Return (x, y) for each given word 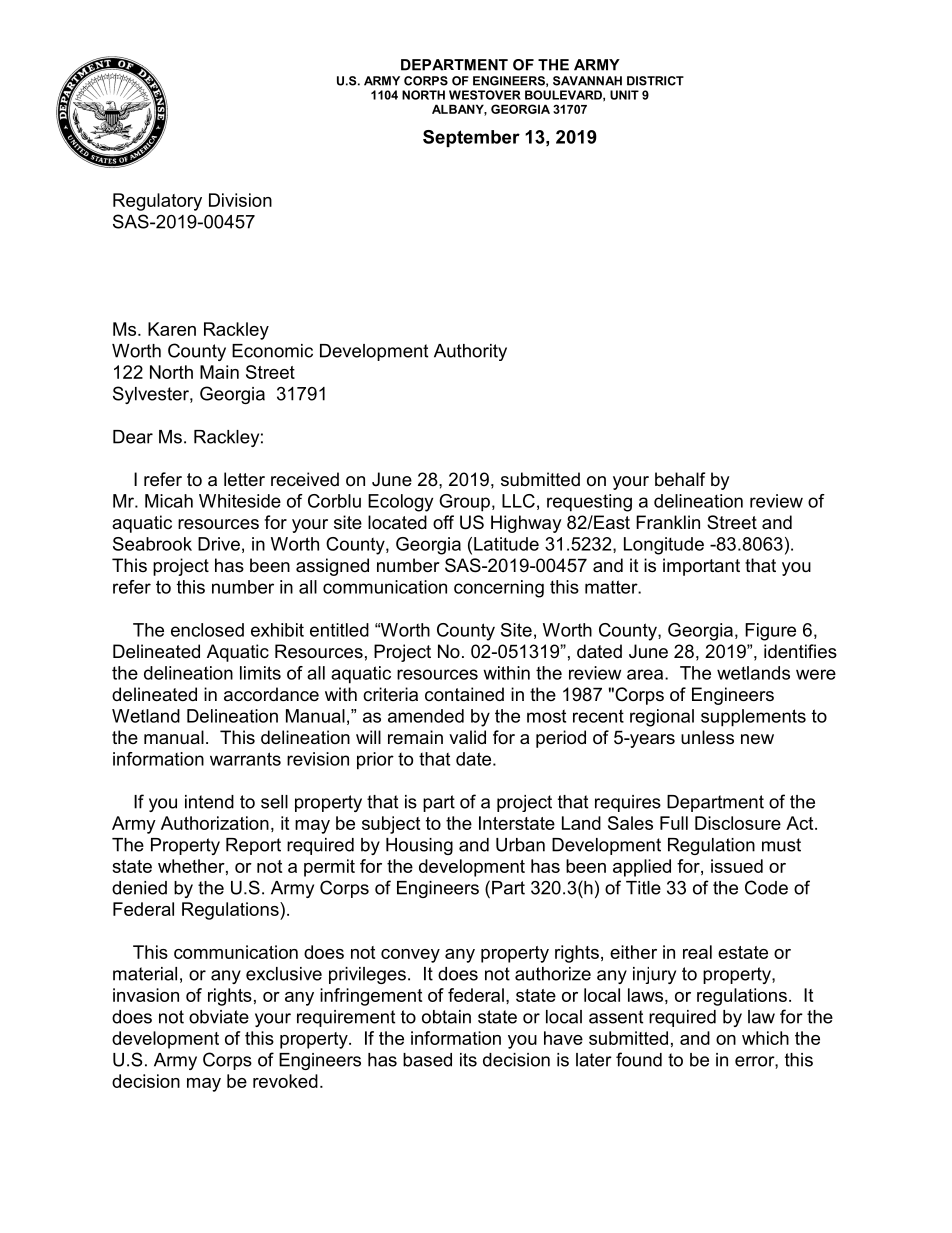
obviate (219, 1017)
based (427, 1060)
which (765, 1038)
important (701, 567)
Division (240, 200)
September (471, 138)
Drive (219, 544)
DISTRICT (655, 81)
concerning (499, 589)
